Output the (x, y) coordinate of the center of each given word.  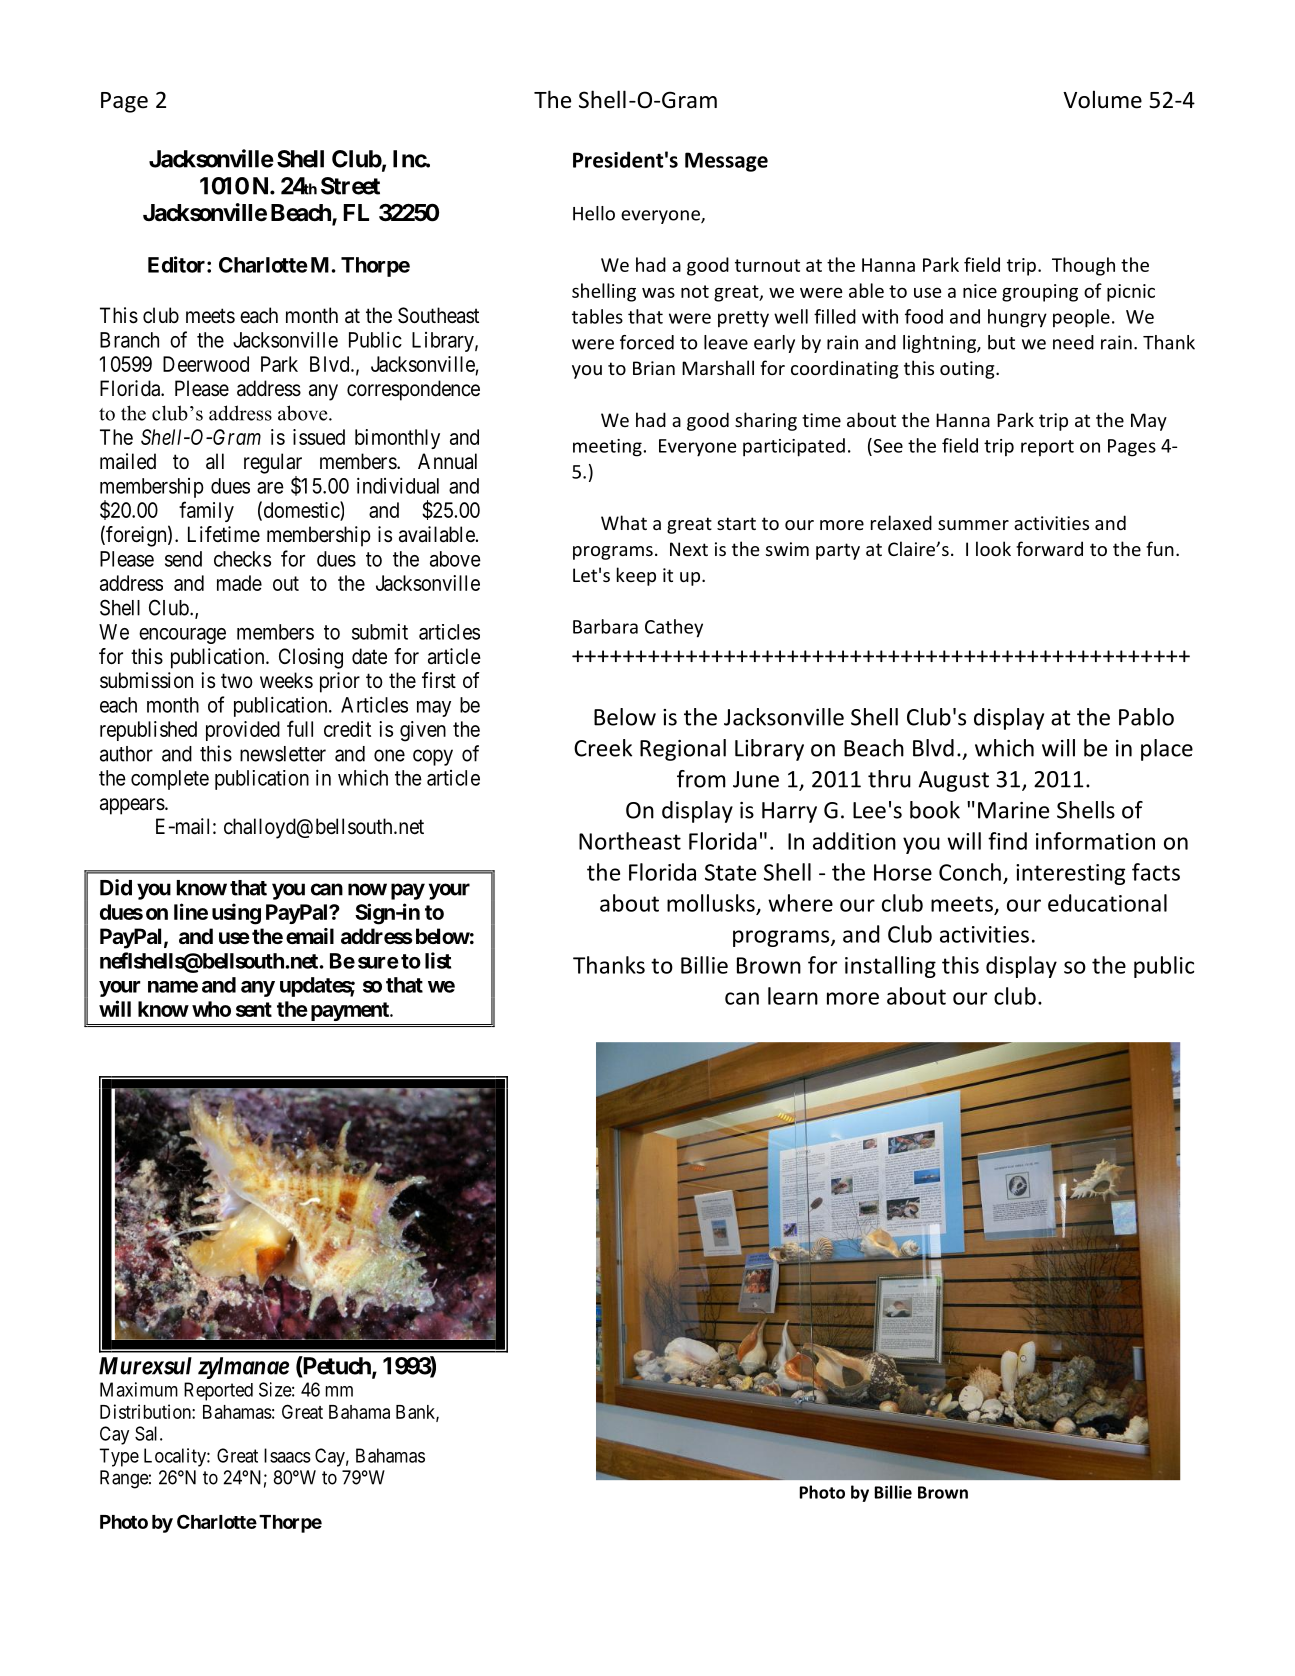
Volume (1102, 99)
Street (350, 186)
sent (254, 1009)
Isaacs (287, 1455)
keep (636, 576)
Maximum (139, 1389)
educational (1107, 903)
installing (890, 967)
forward (1049, 548)
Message (726, 162)
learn (793, 996)
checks (242, 559)
